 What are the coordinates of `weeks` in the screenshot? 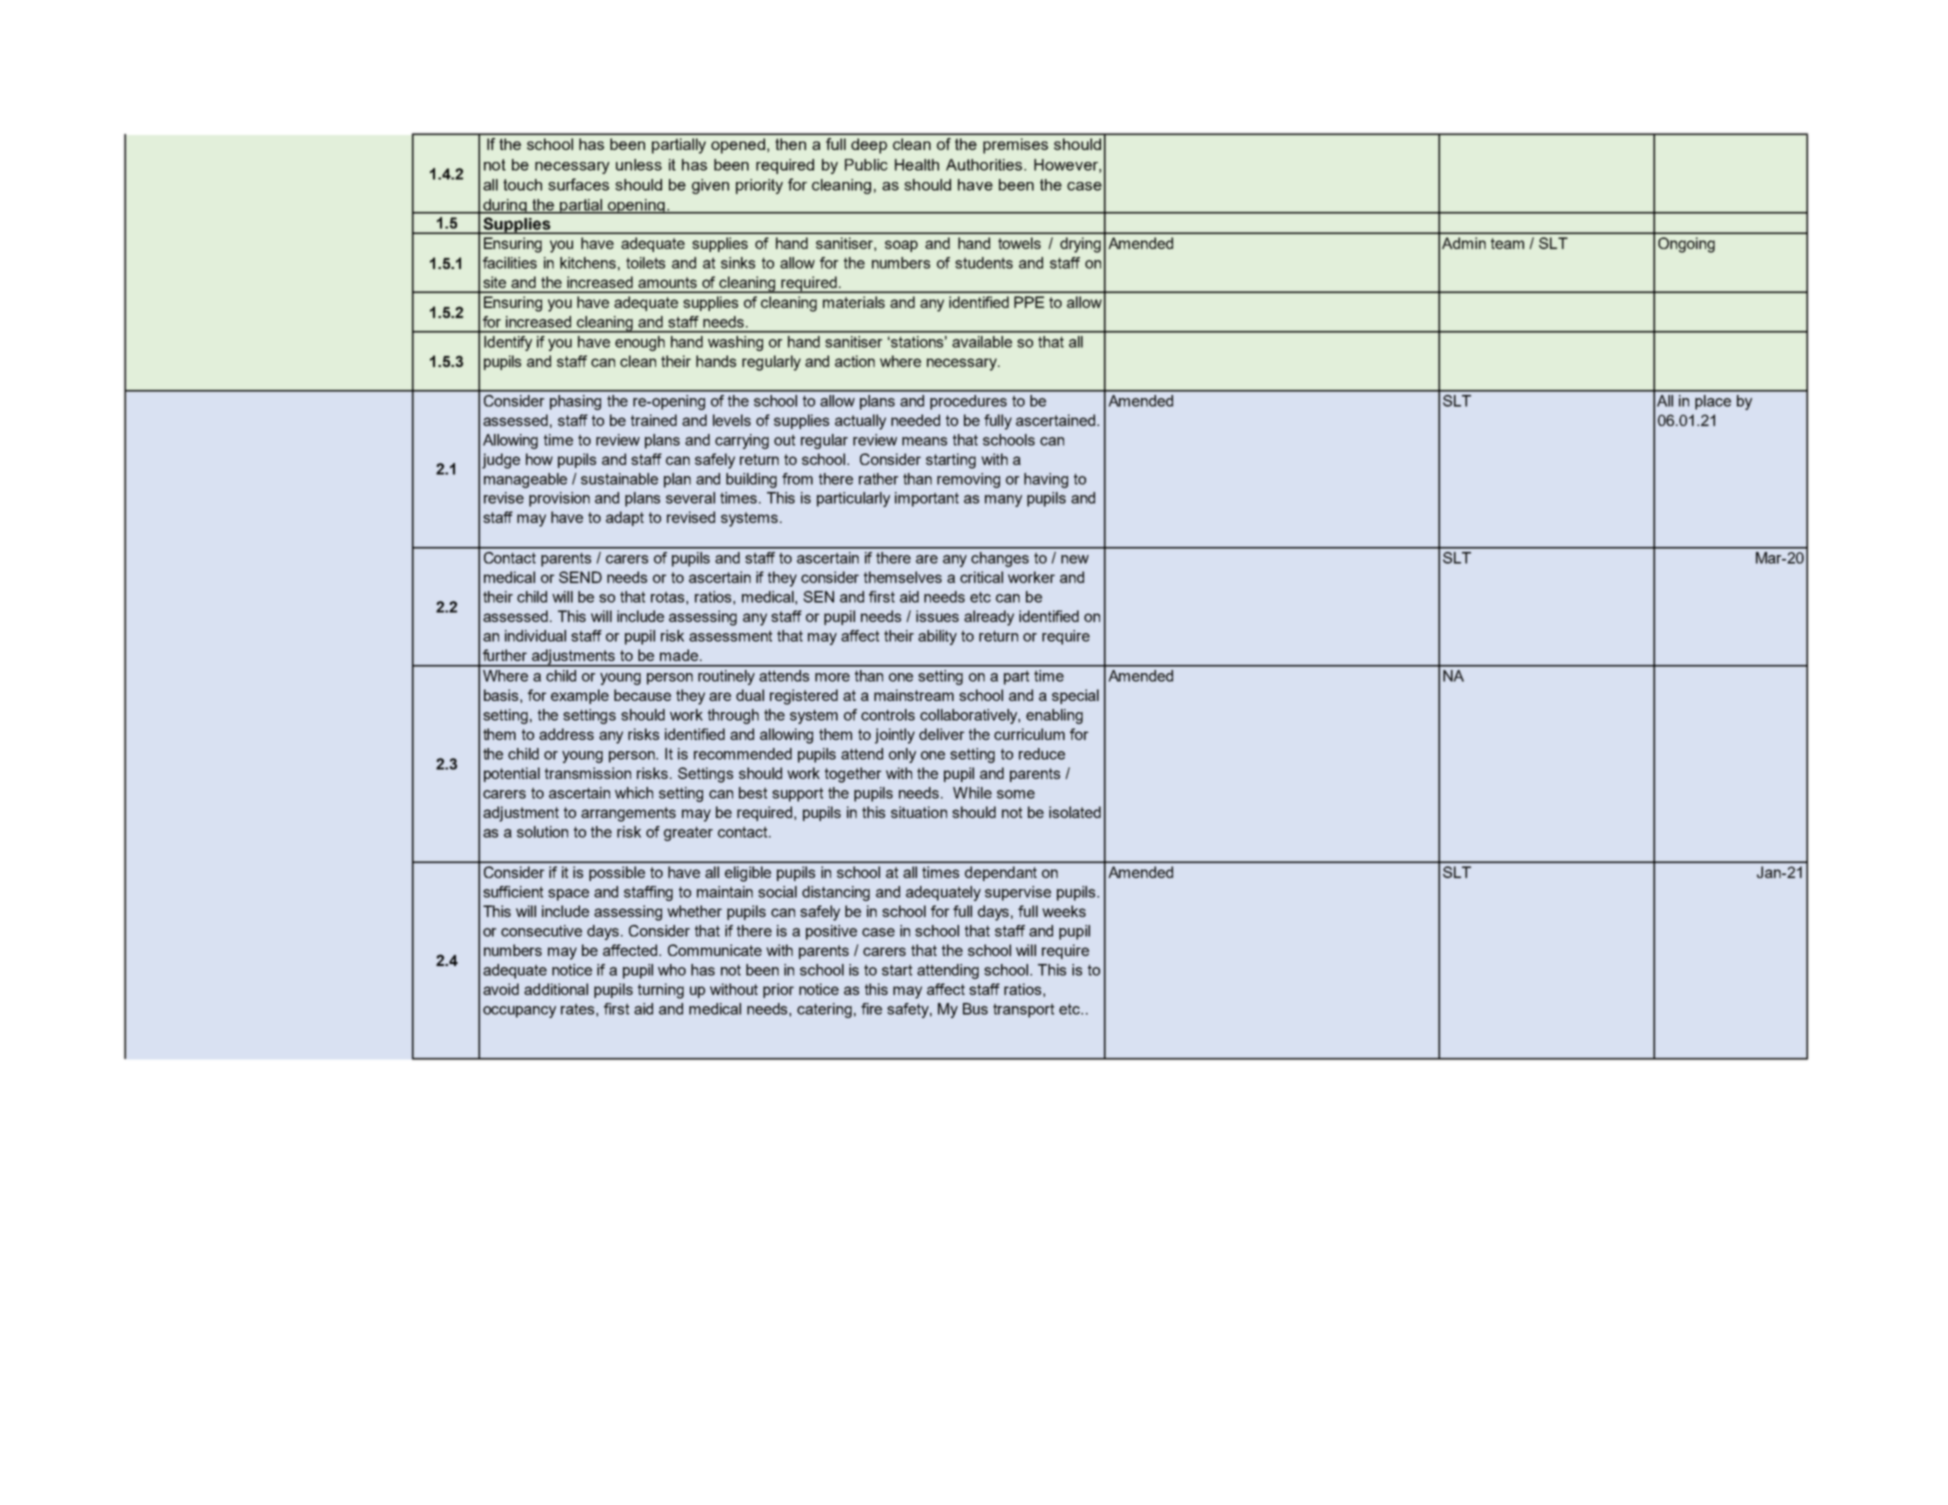 It's located at (1064, 911).
